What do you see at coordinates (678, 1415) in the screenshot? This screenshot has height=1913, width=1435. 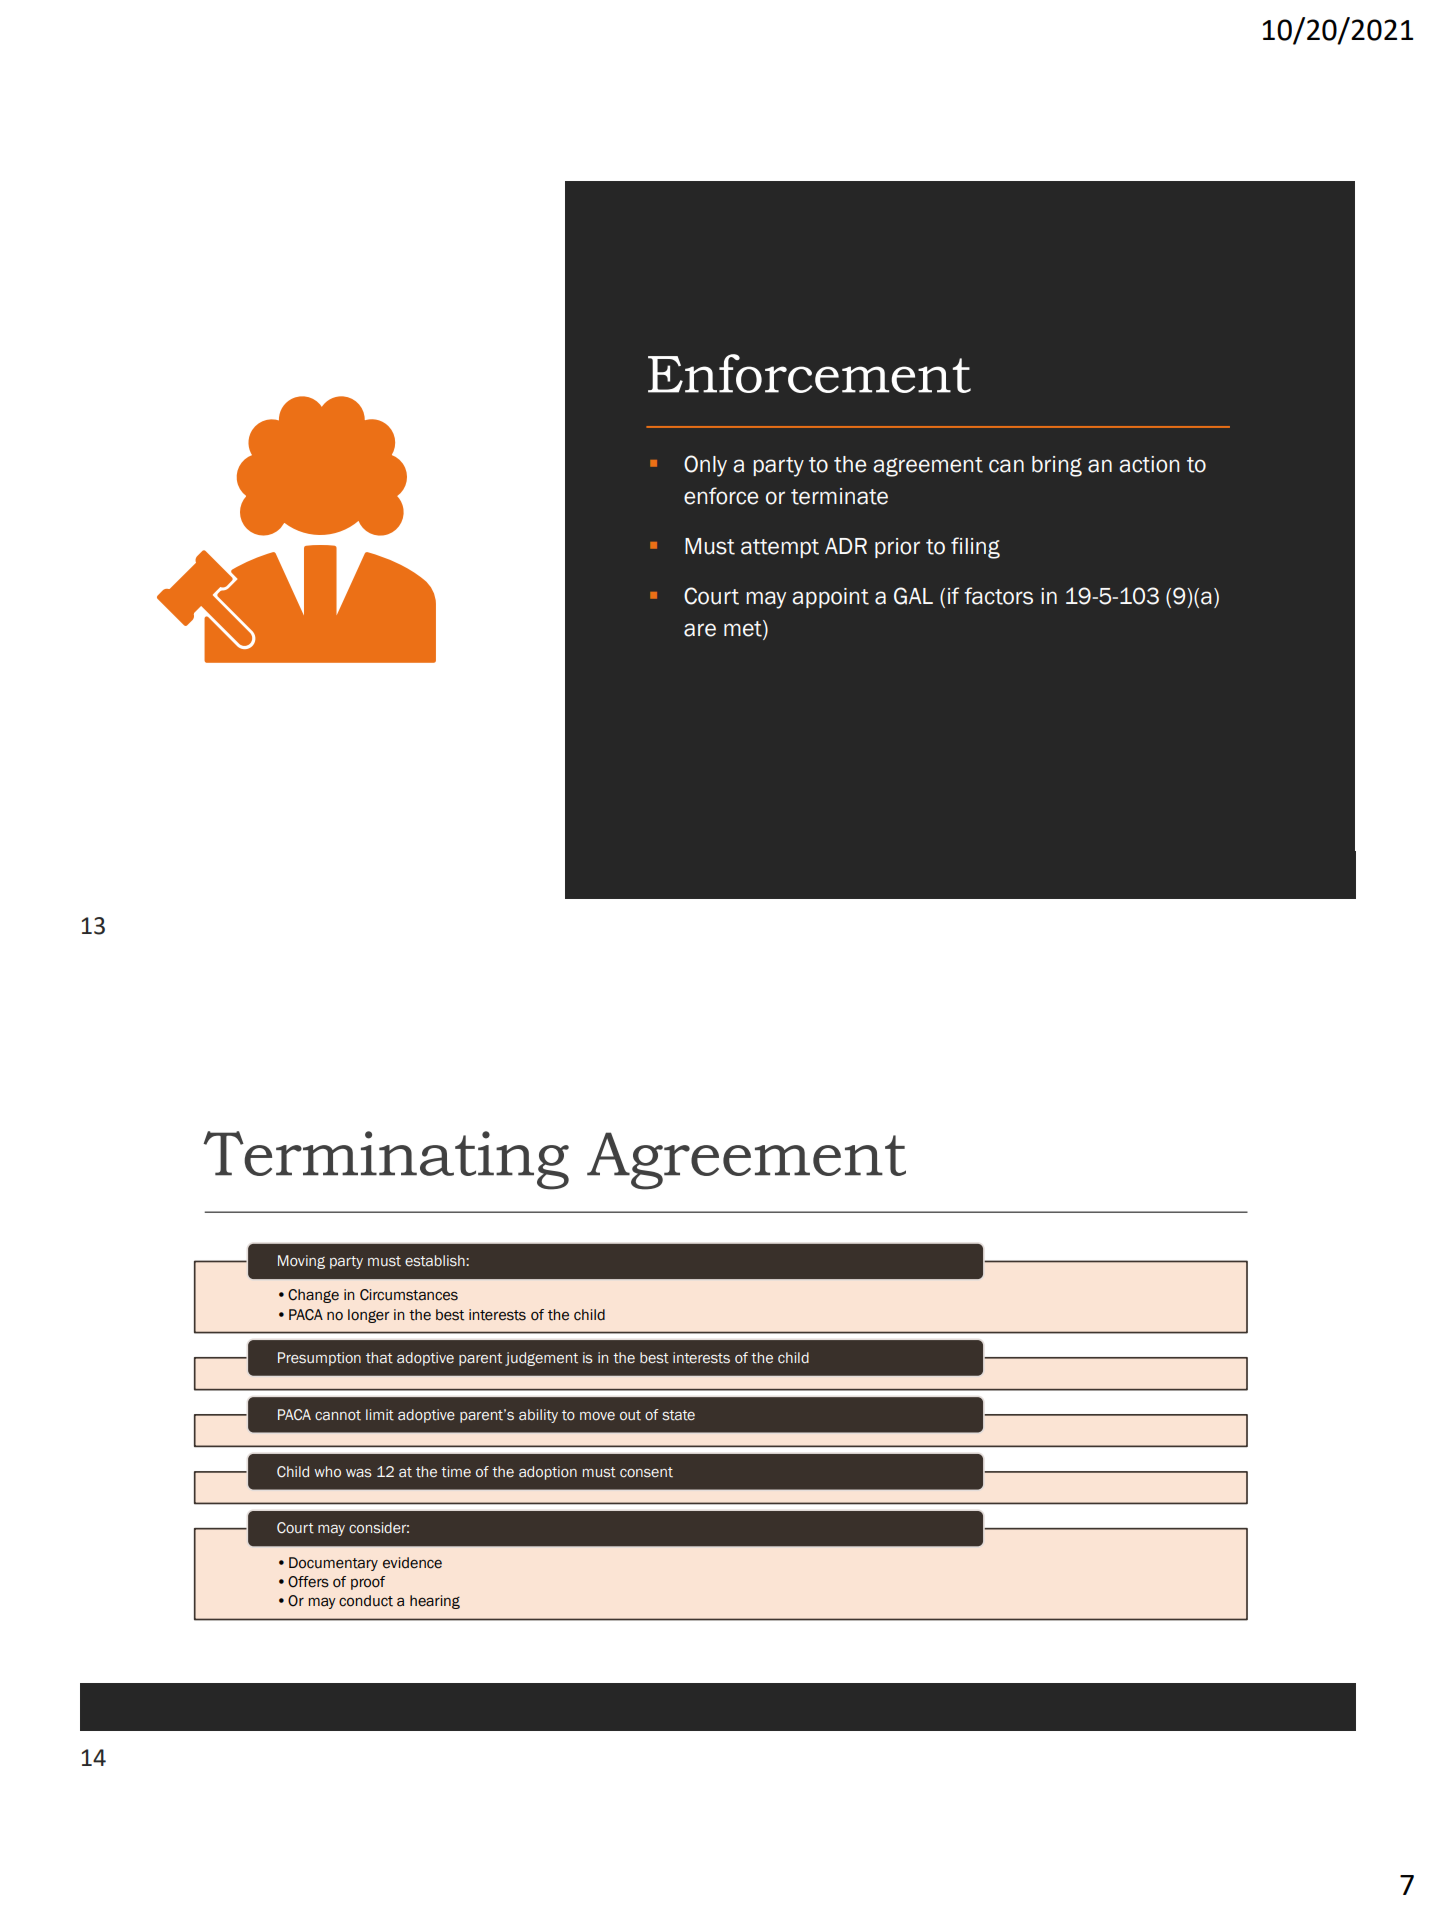 I see `state` at bounding box center [678, 1415].
